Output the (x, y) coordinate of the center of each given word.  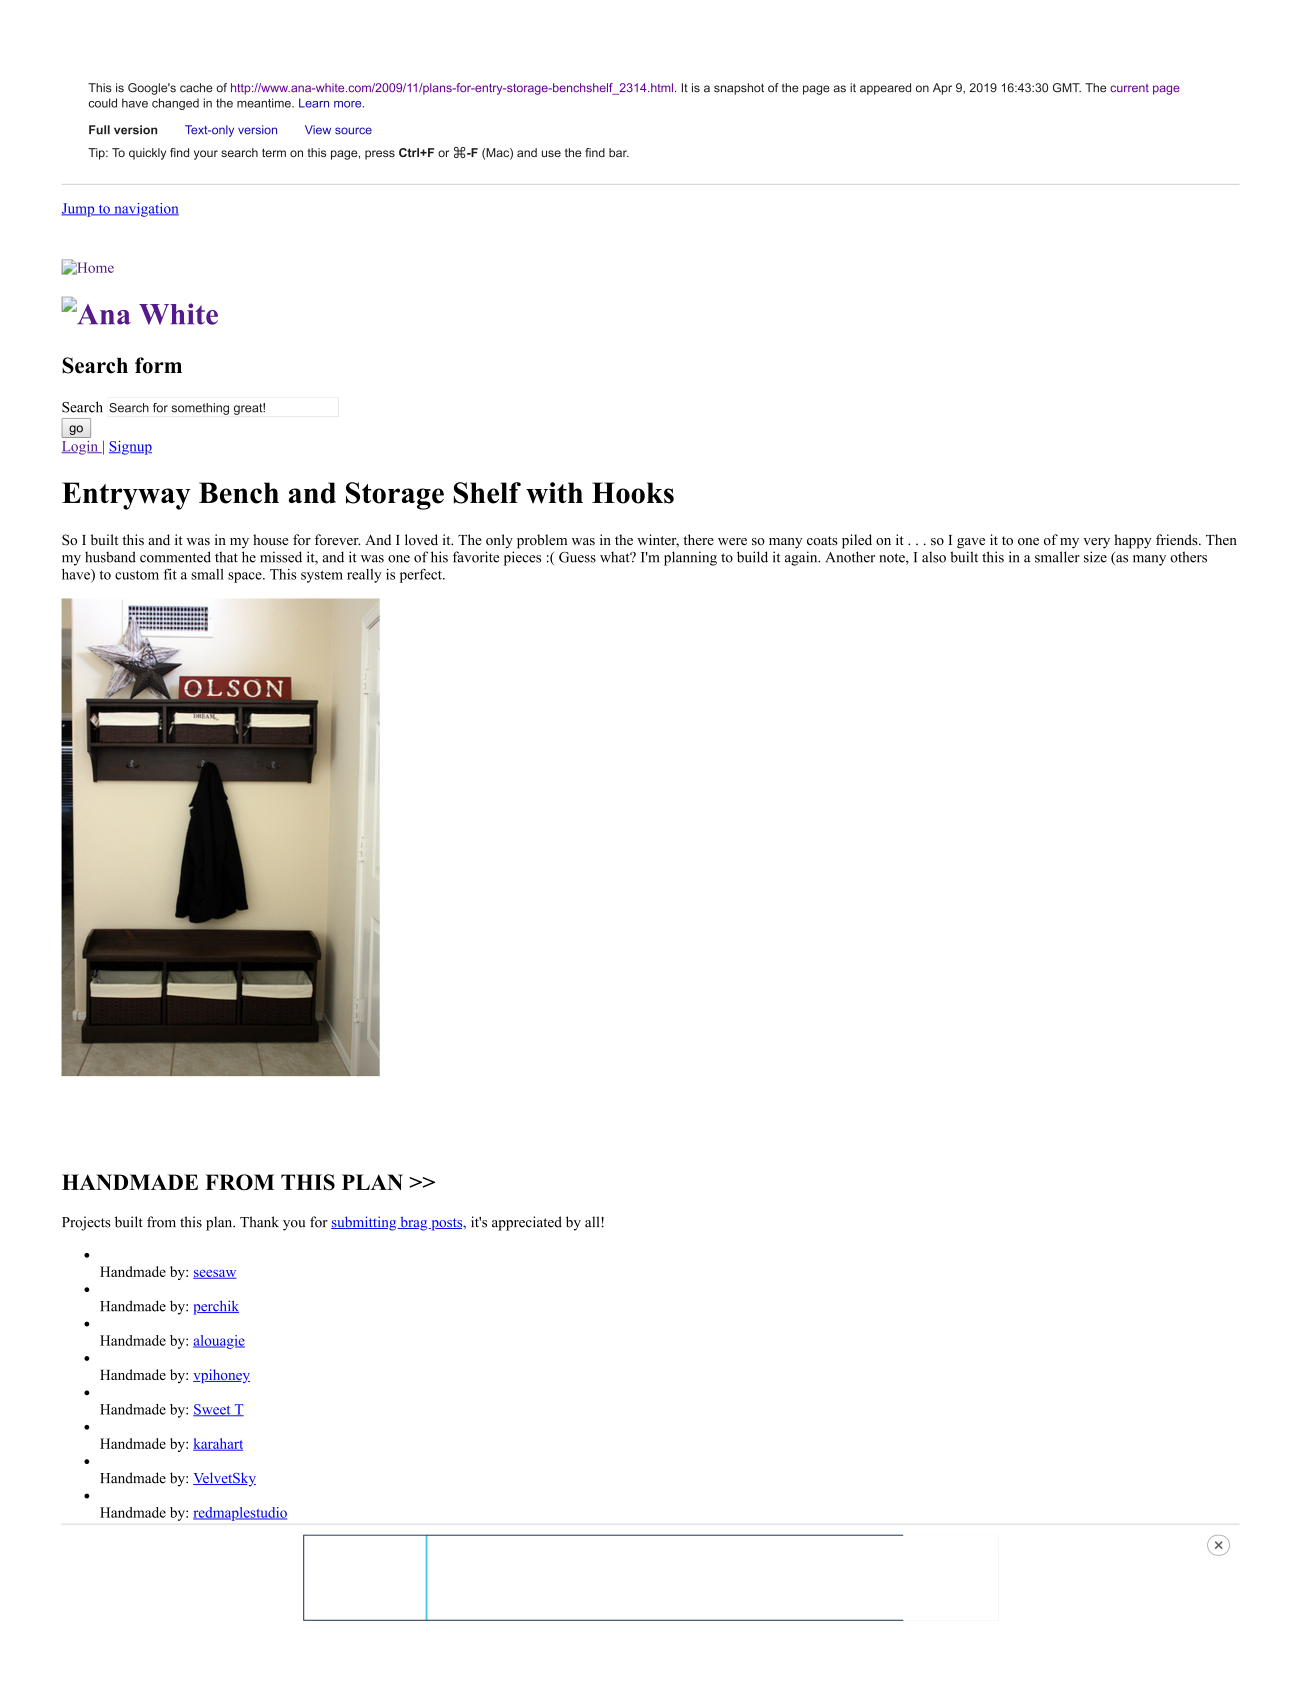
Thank (259, 1221)
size (1095, 557)
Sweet (213, 1410)
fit (170, 574)
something (200, 409)
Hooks (633, 493)
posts (447, 1224)
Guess (577, 557)
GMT (1067, 88)
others (1188, 557)
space (246, 577)
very (1096, 543)
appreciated (527, 1223)
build (752, 557)
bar (619, 152)
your (206, 155)
